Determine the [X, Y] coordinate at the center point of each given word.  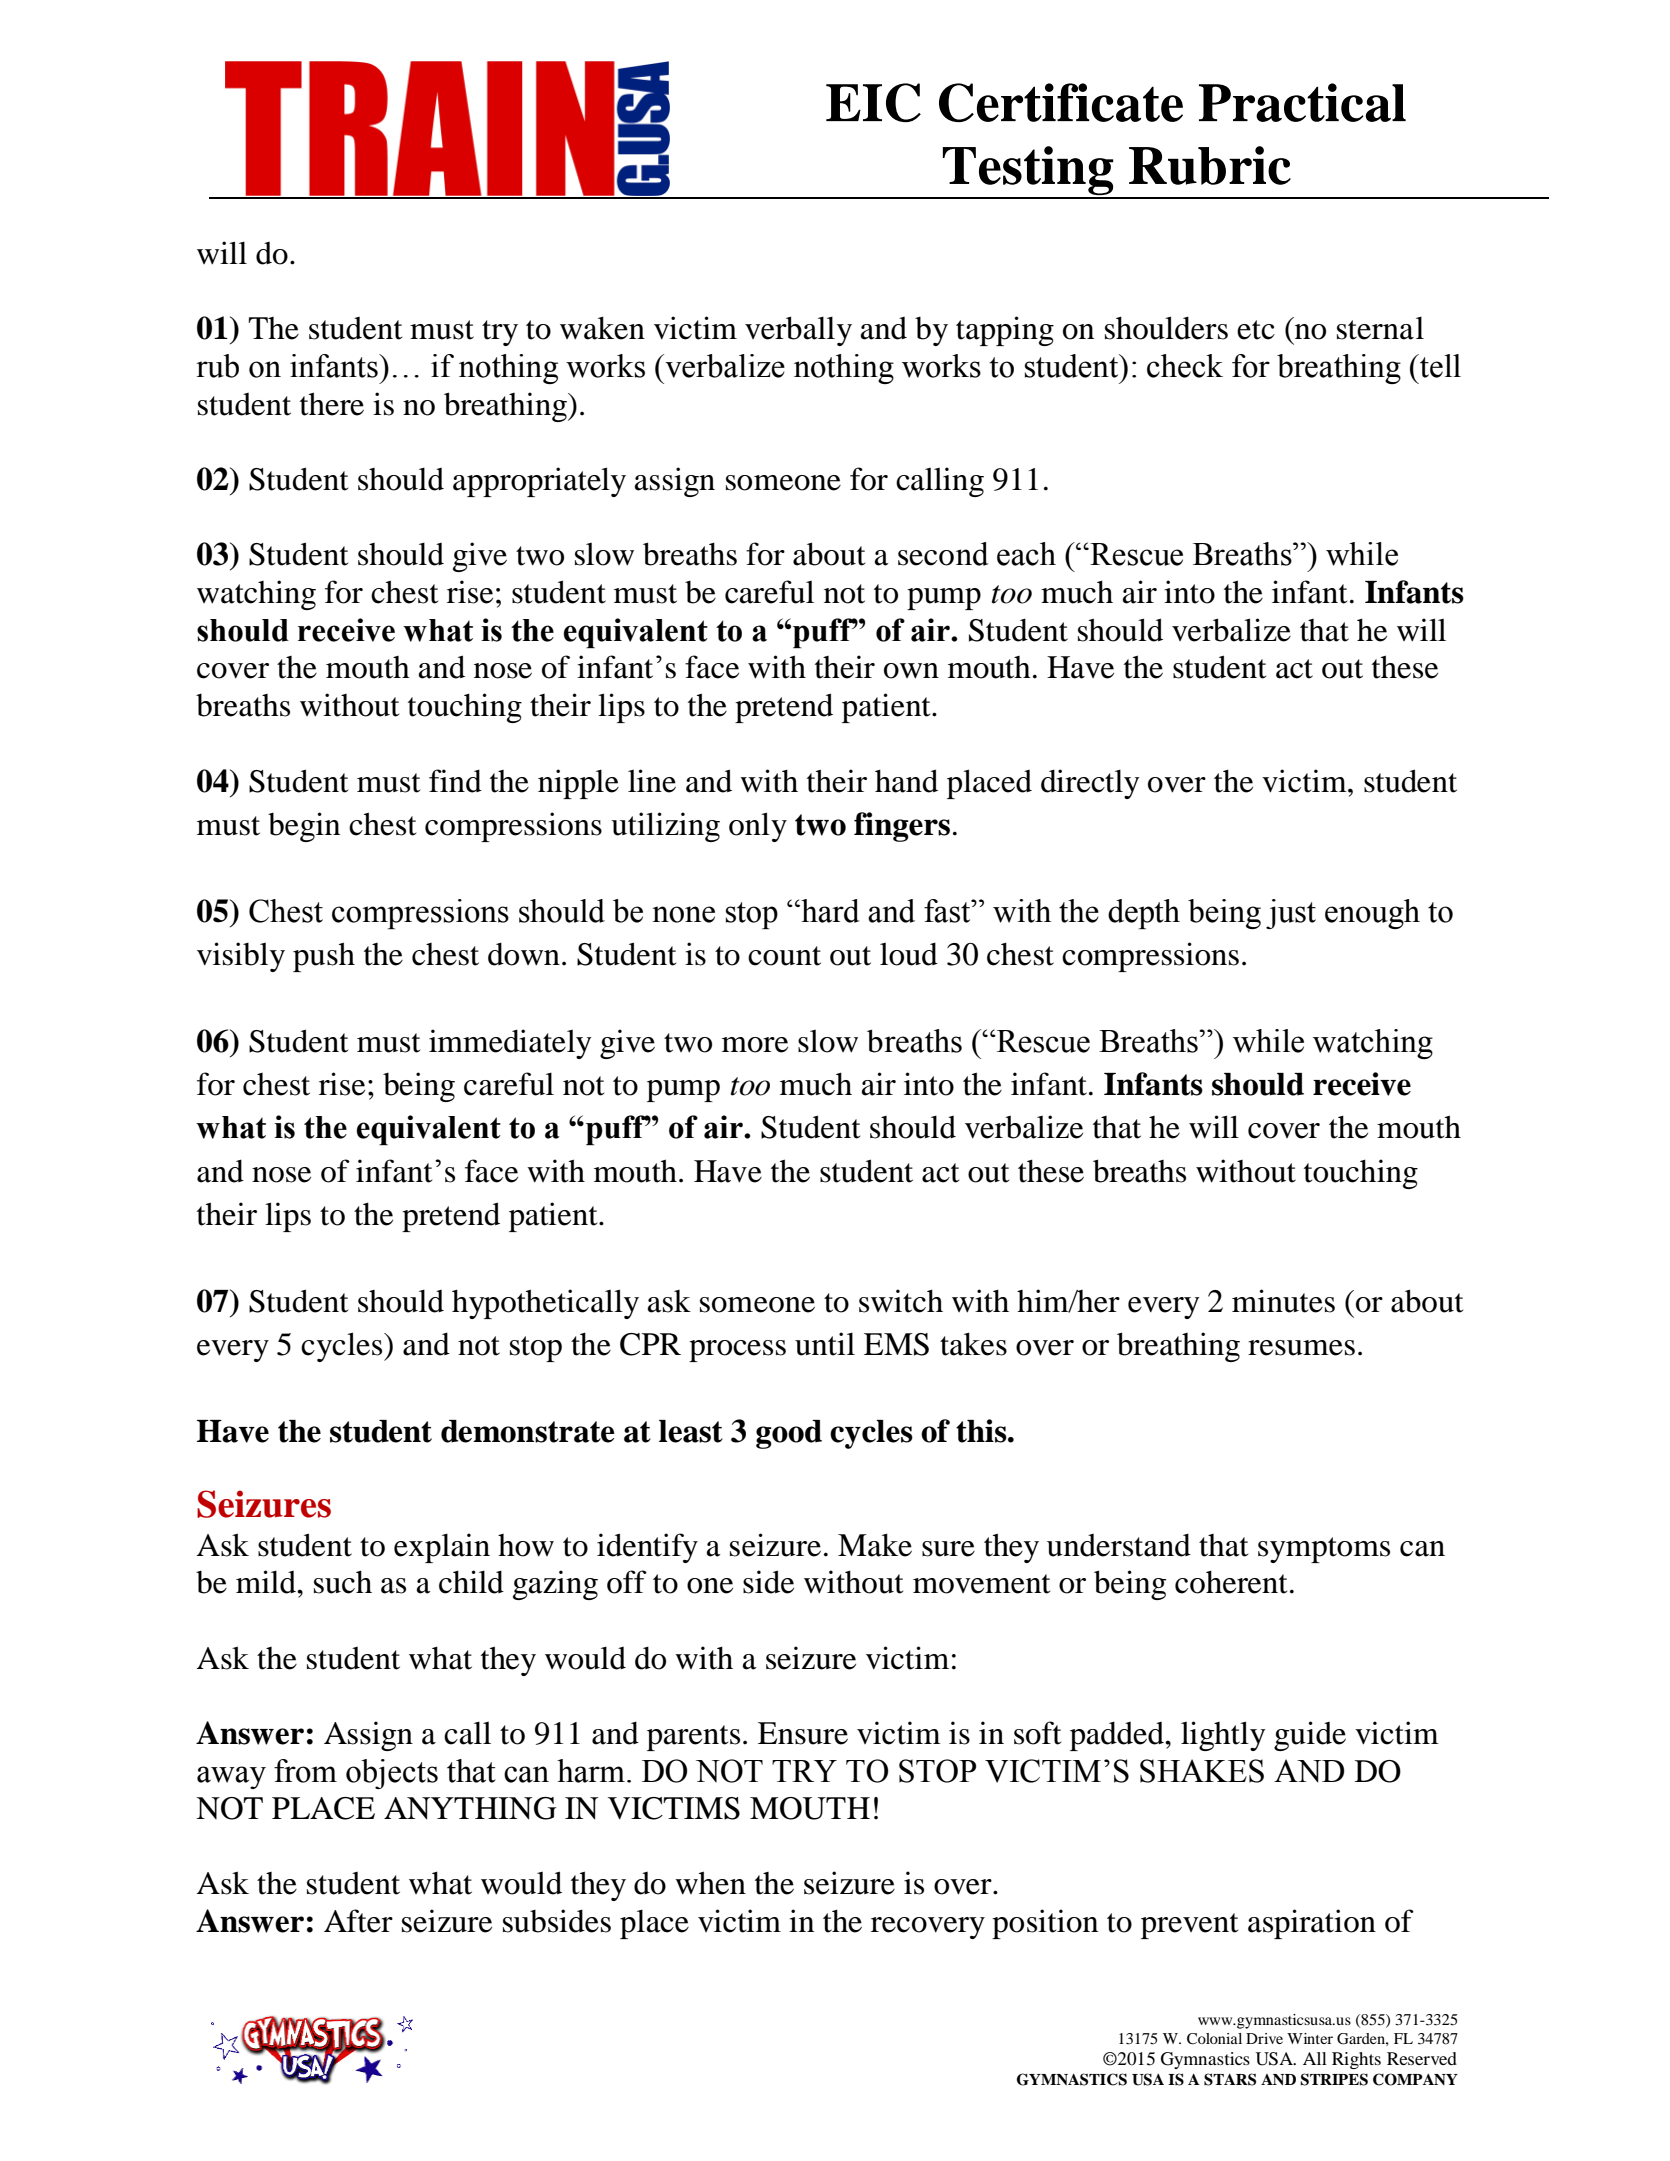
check [1185, 366]
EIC [873, 102]
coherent [1231, 1582]
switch [901, 1301]
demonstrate [528, 1431]
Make [875, 1545]
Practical [1302, 102]
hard [829, 911]
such [343, 1582]
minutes [1283, 1301]
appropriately [539, 482]
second [943, 554]
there [332, 404]
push [324, 957]
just [1291, 914]
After [358, 1921]
